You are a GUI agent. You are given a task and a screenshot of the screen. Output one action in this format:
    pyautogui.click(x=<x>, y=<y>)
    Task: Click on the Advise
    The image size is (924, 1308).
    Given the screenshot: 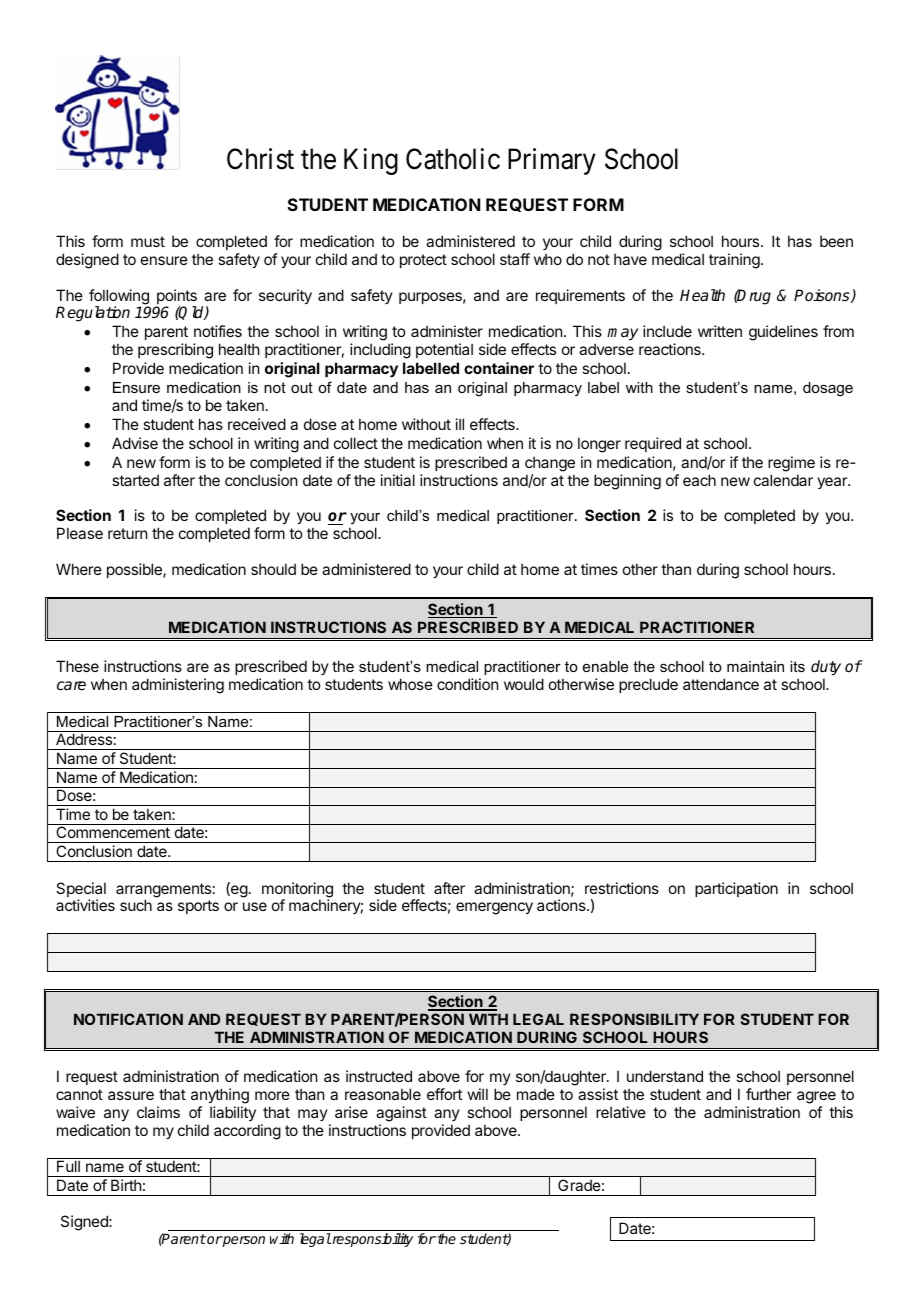 What is the action you would take?
    pyautogui.click(x=135, y=443)
